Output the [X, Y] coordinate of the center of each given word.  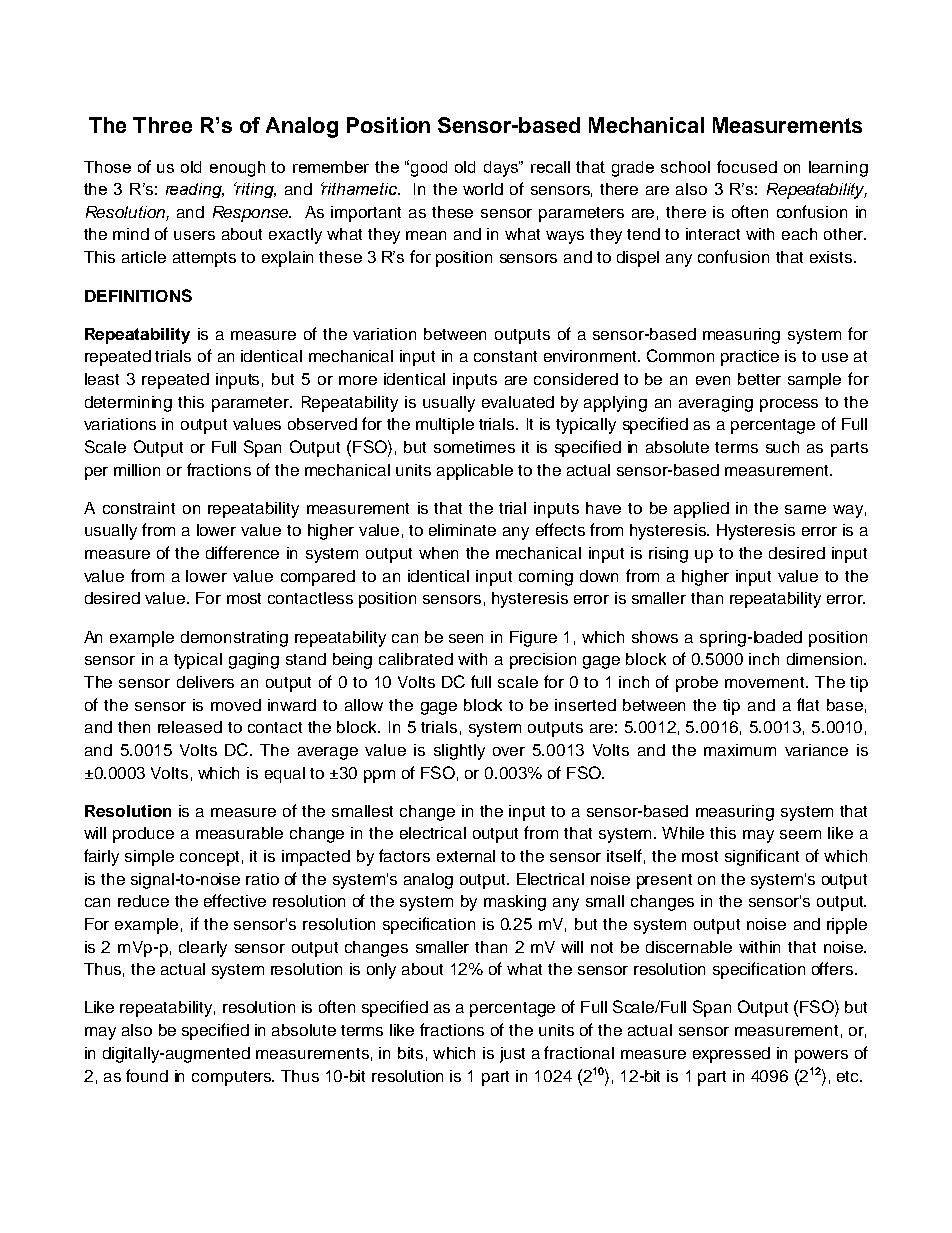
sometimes [474, 447]
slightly [459, 752]
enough [237, 169]
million [137, 470]
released [190, 727]
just [512, 1055]
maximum [740, 750]
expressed [731, 1055]
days [502, 169]
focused [747, 166]
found [147, 1075]
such [782, 447]
